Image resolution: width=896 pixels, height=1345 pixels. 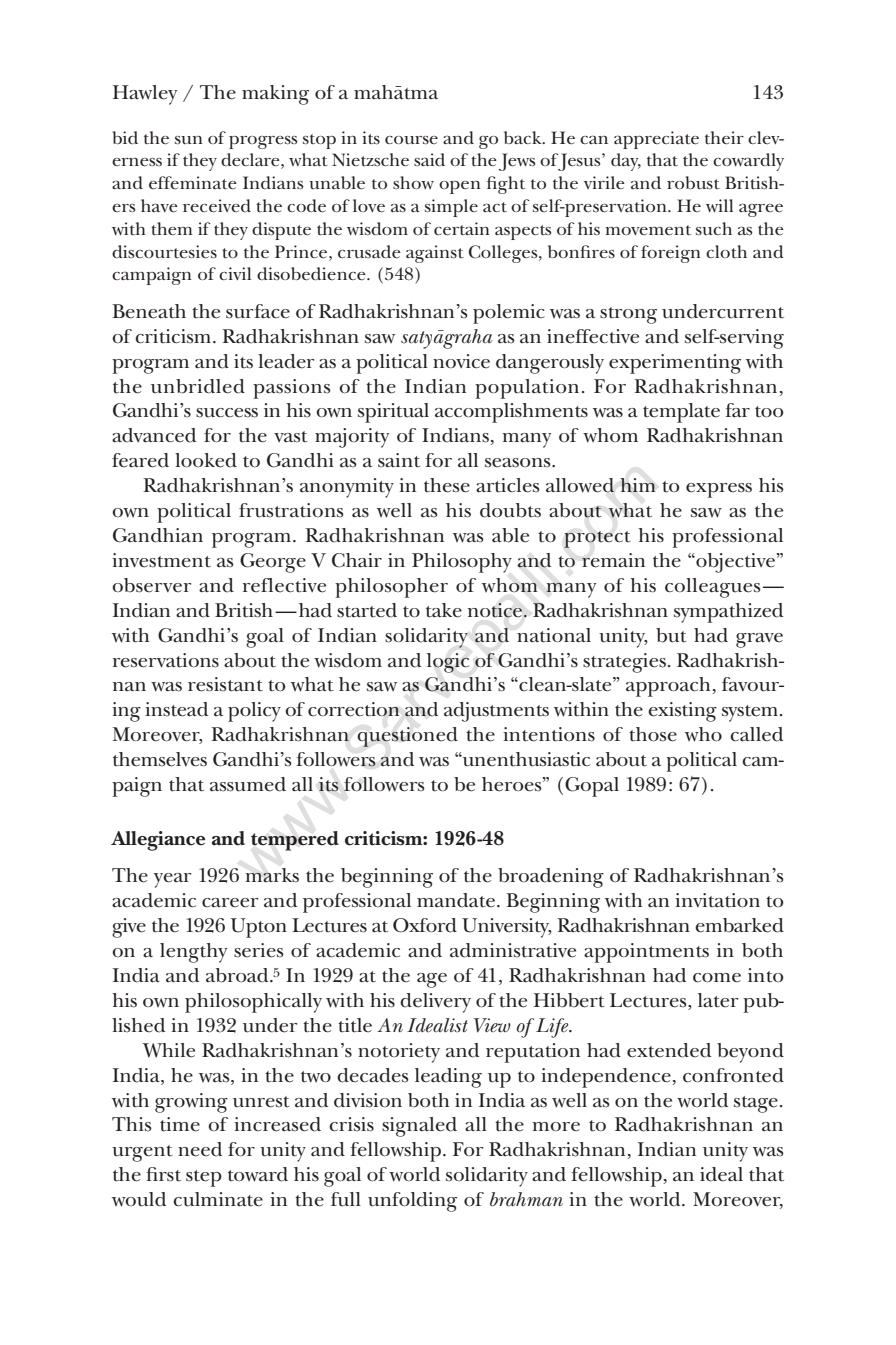 I want to click on these, so click(x=447, y=485).
